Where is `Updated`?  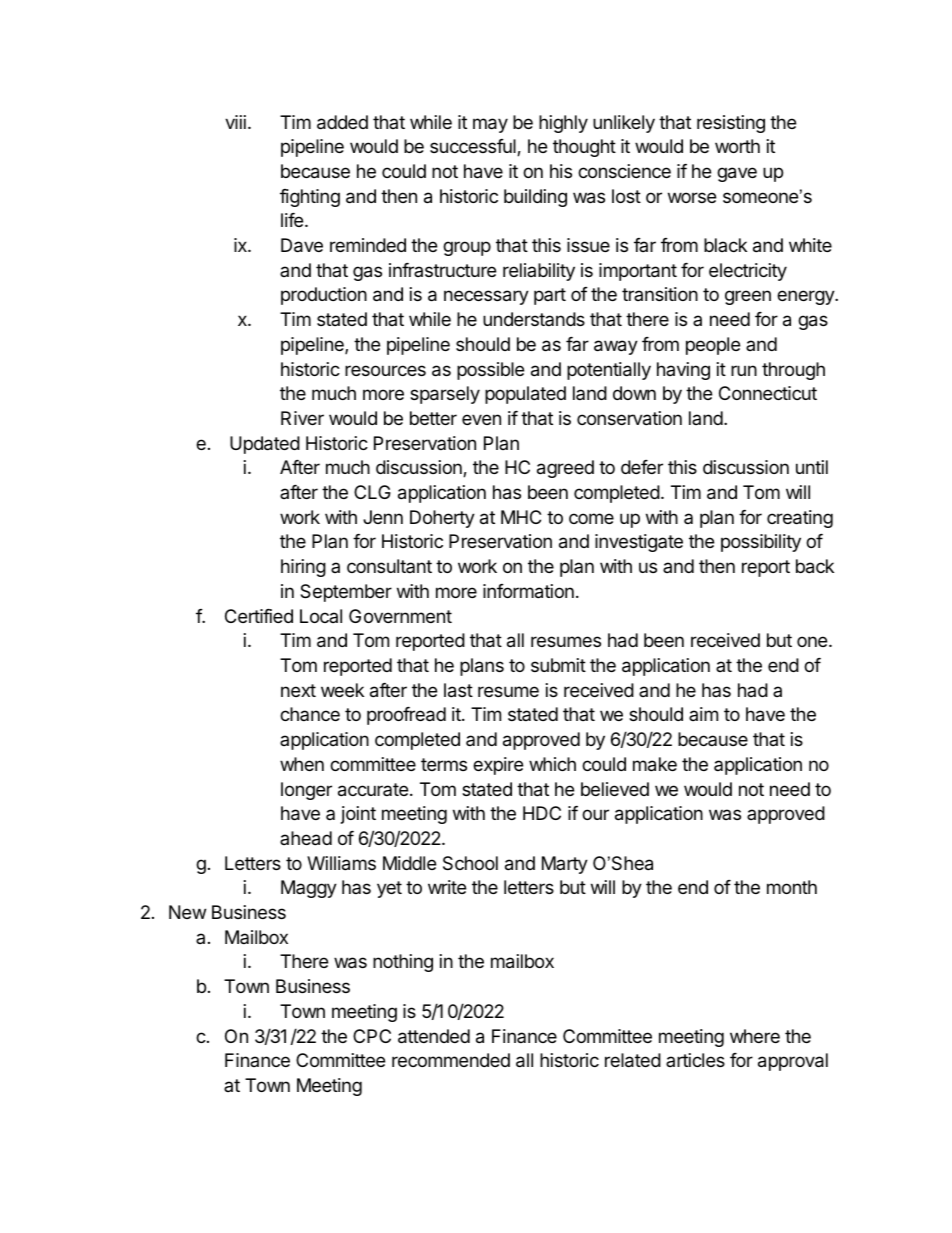
Updated is located at coordinates (265, 445).
